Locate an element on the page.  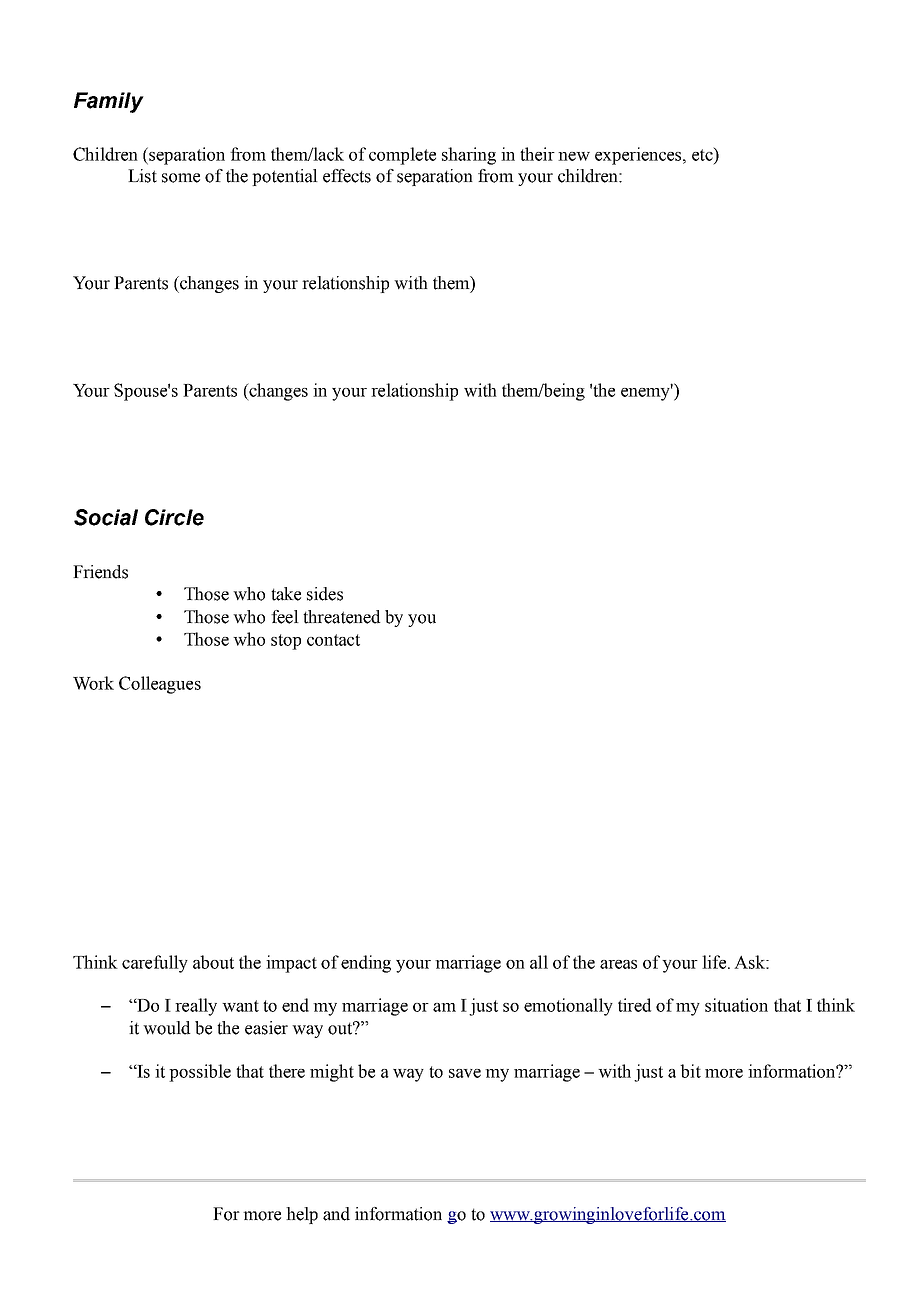
Colleagues is located at coordinates (160, 685).
